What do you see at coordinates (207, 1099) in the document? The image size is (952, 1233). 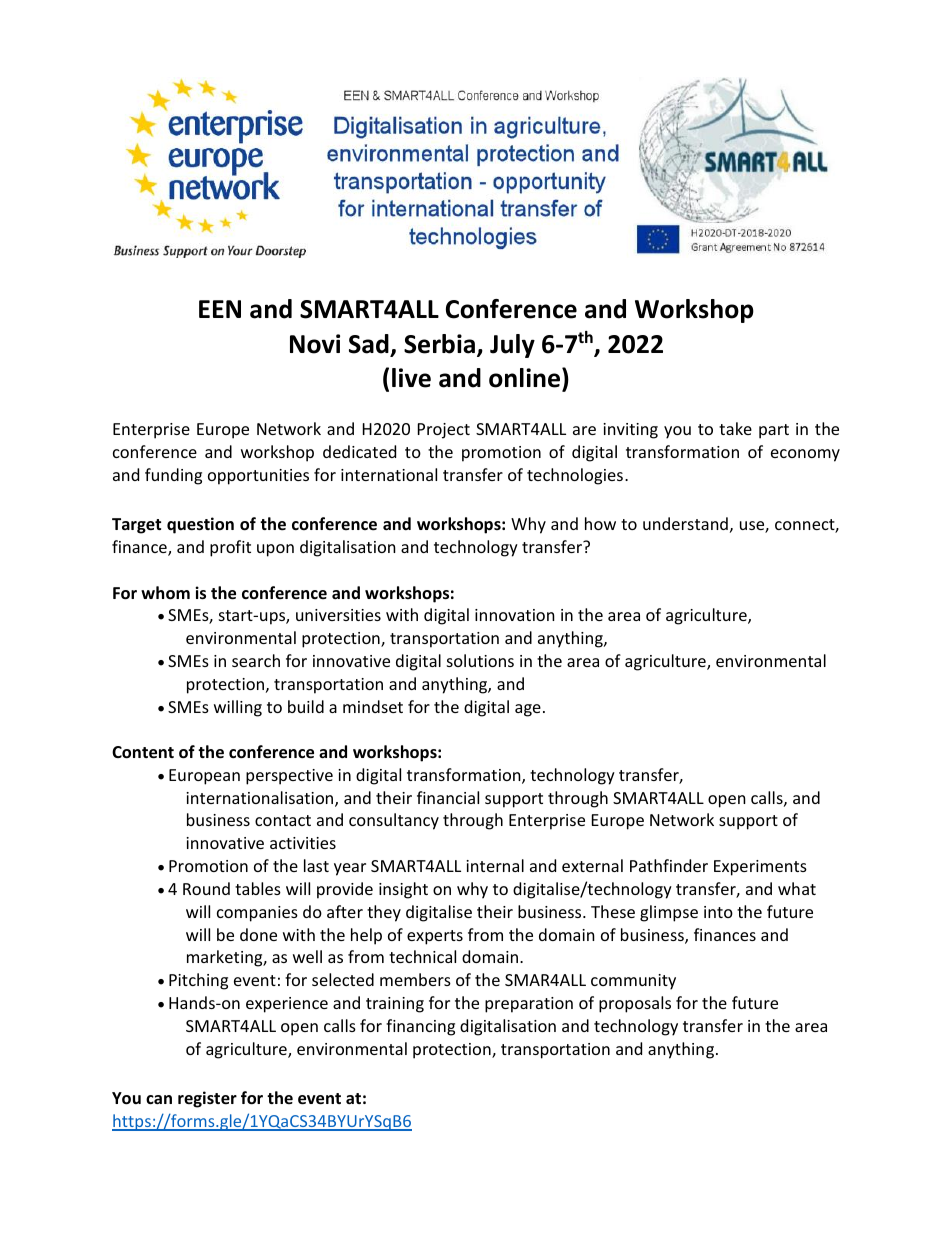 I see `register` at bounding box center [207, 1099].
